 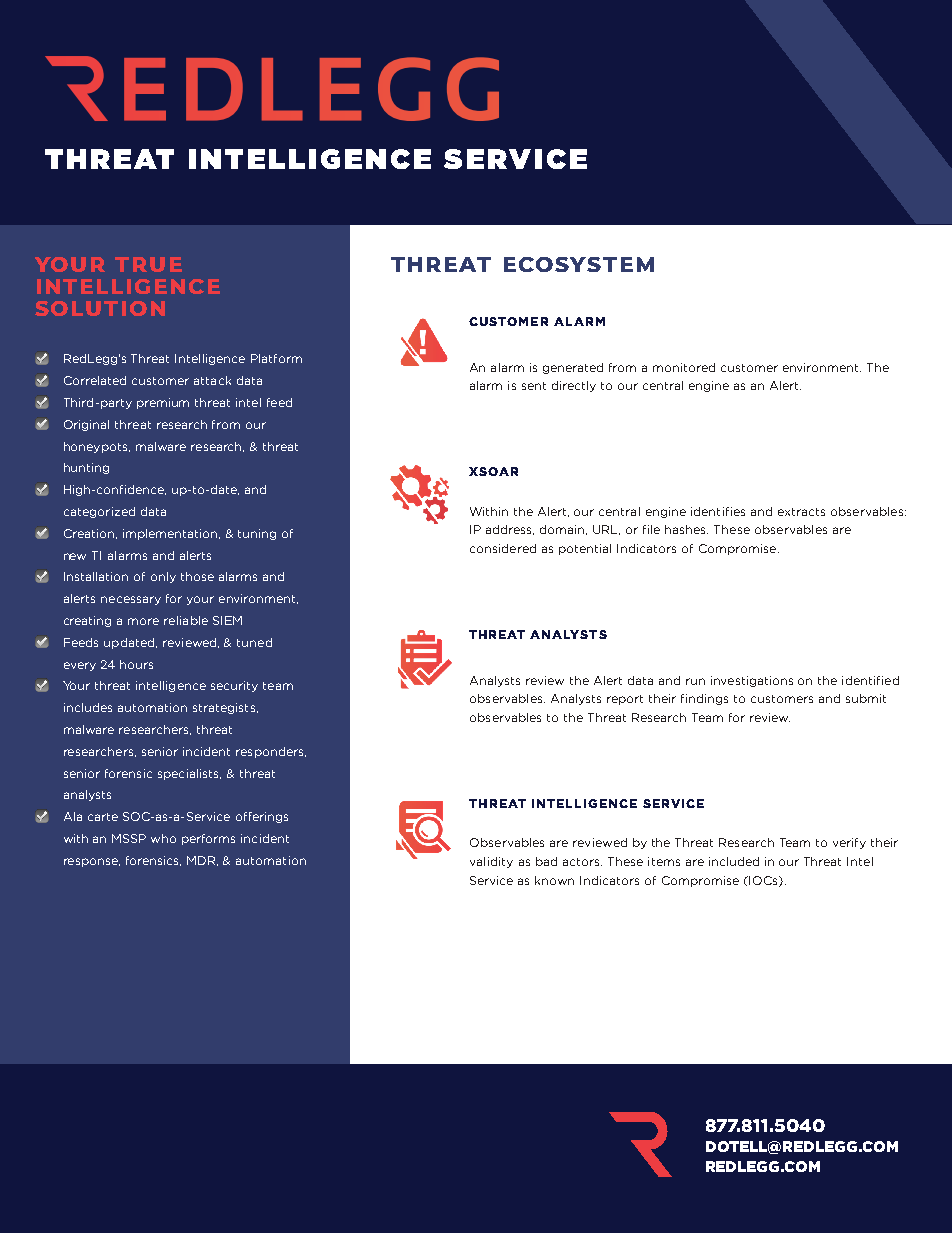 I want to click on TRUE, so click(x=148, y=264).
